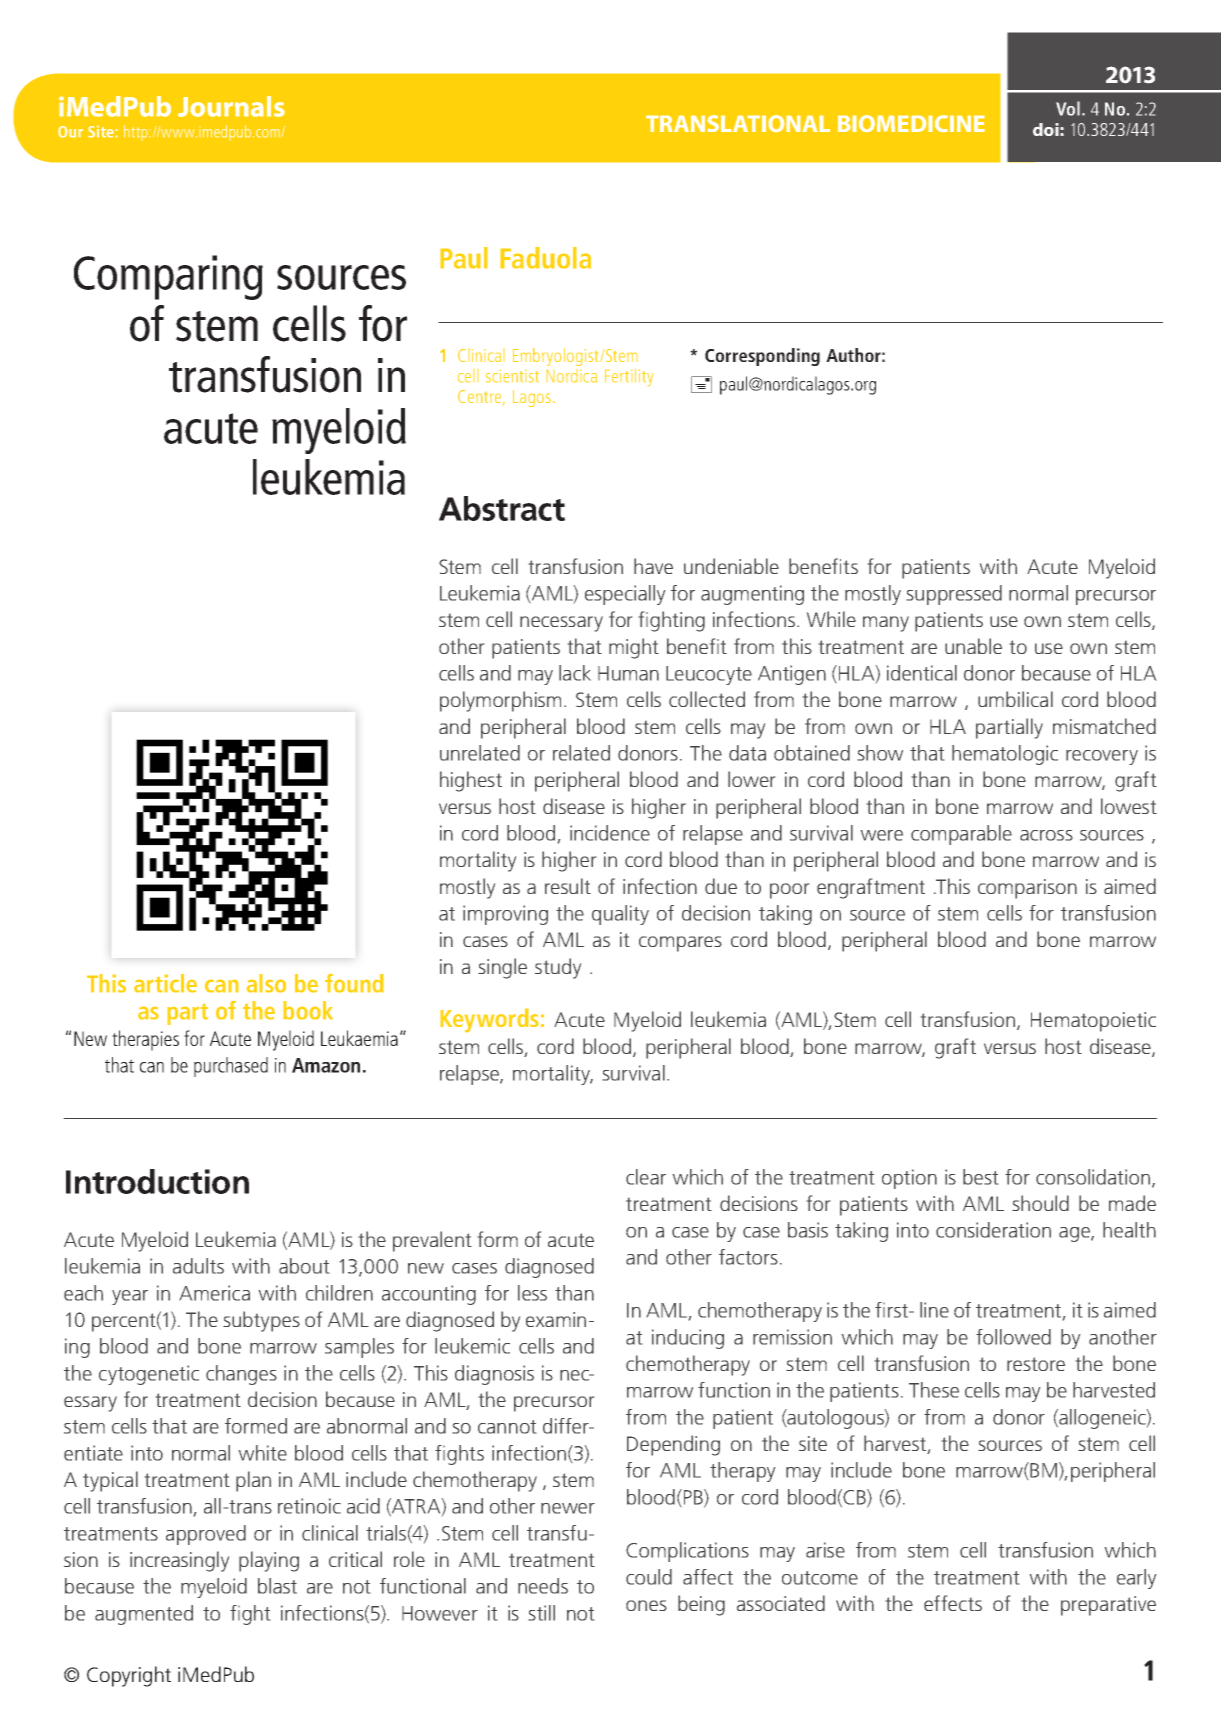  Describe the element at coordinates (629, 377) in the page. I see `Fertility` at that location.
